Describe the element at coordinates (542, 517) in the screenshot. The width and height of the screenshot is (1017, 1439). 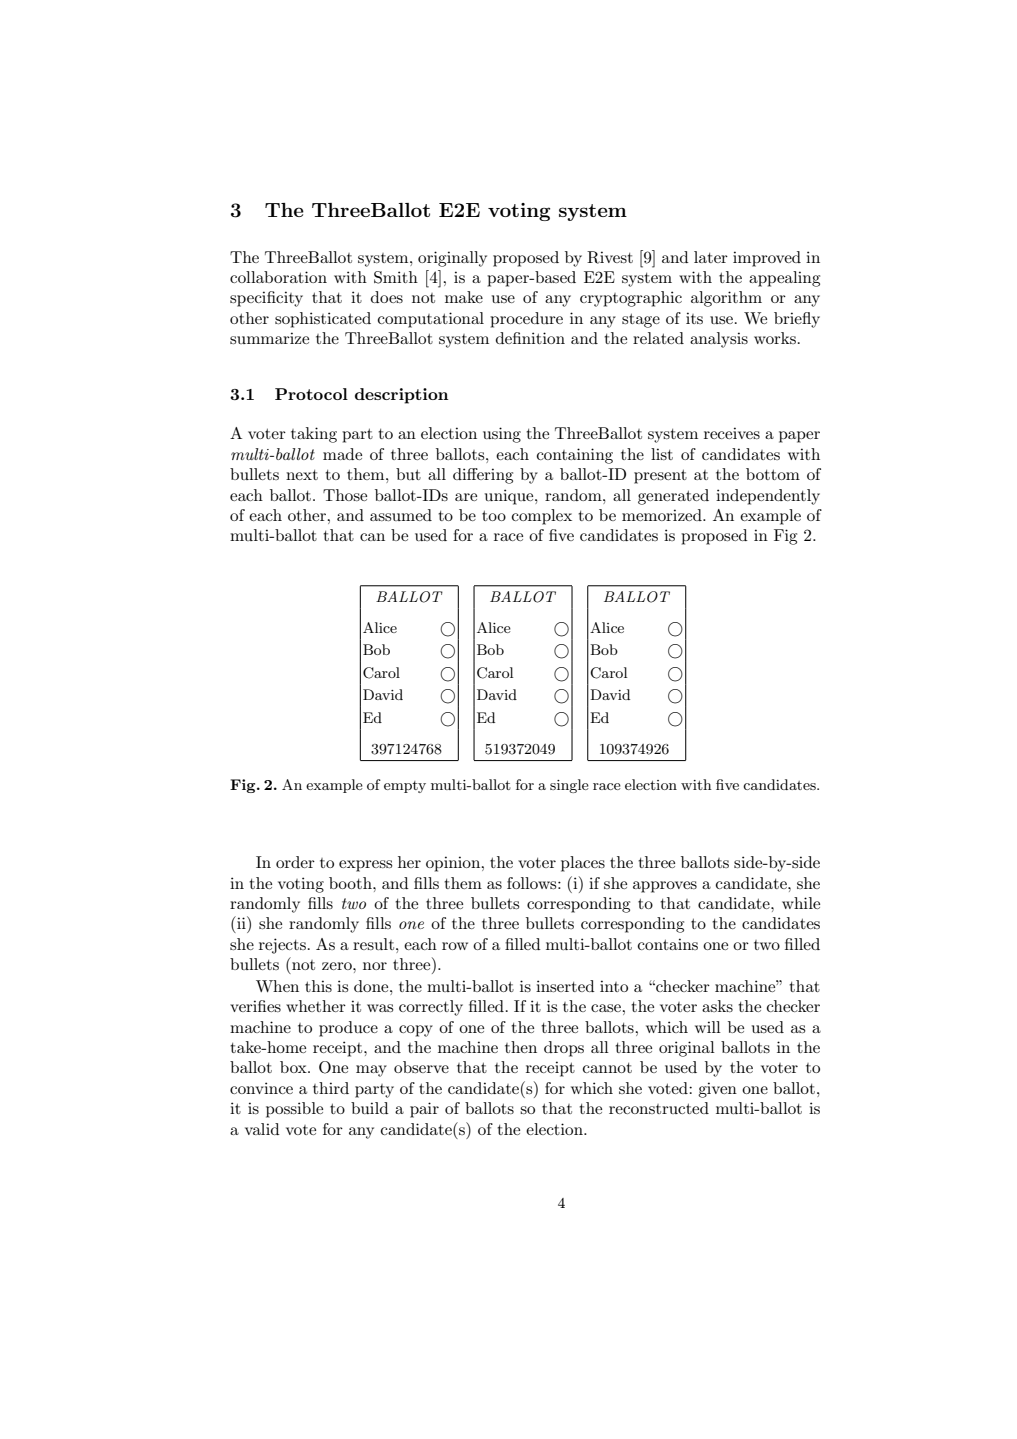
I see `complex` at that location.
